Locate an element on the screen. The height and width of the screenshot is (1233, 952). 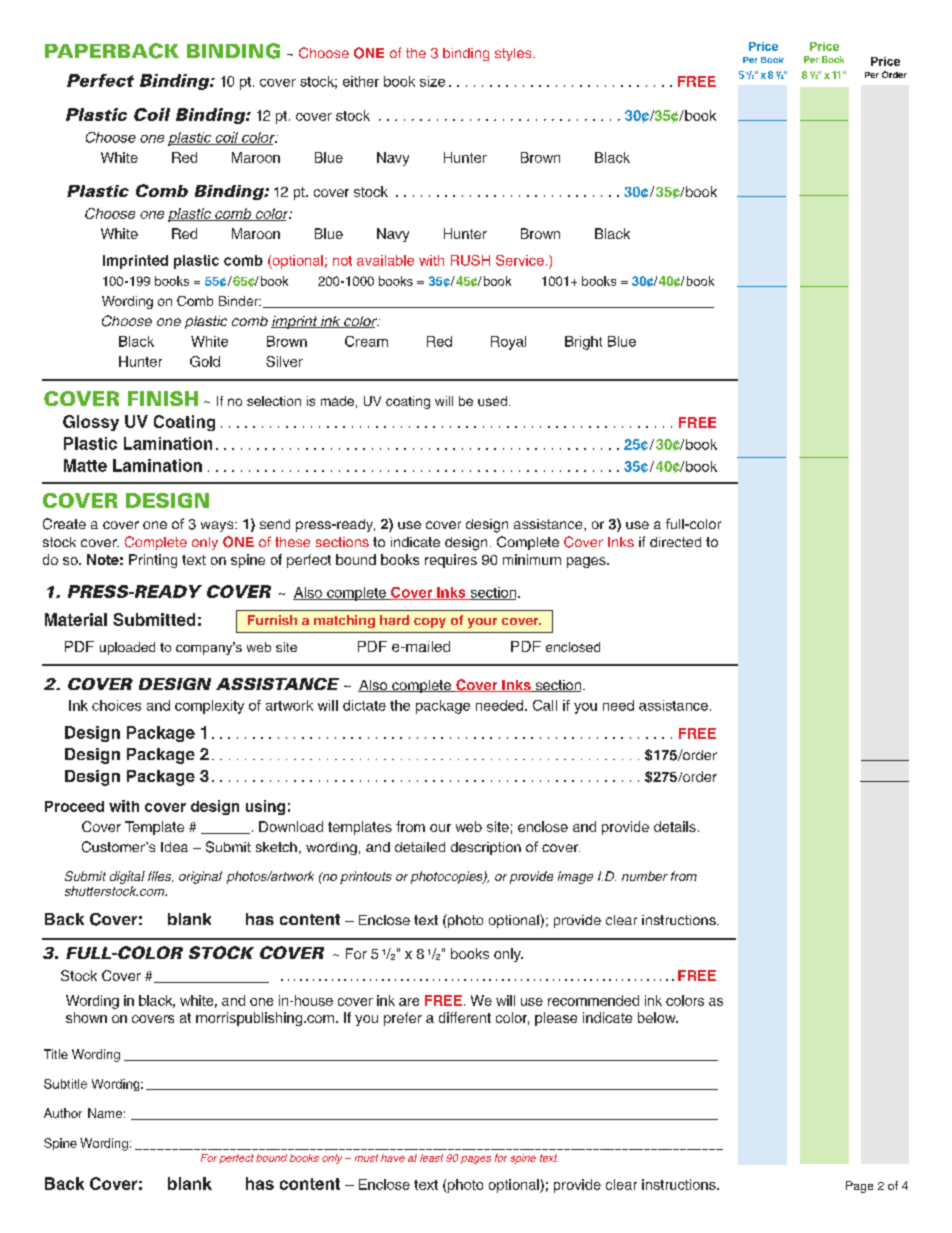
size is located at coordinates (432, 81).
